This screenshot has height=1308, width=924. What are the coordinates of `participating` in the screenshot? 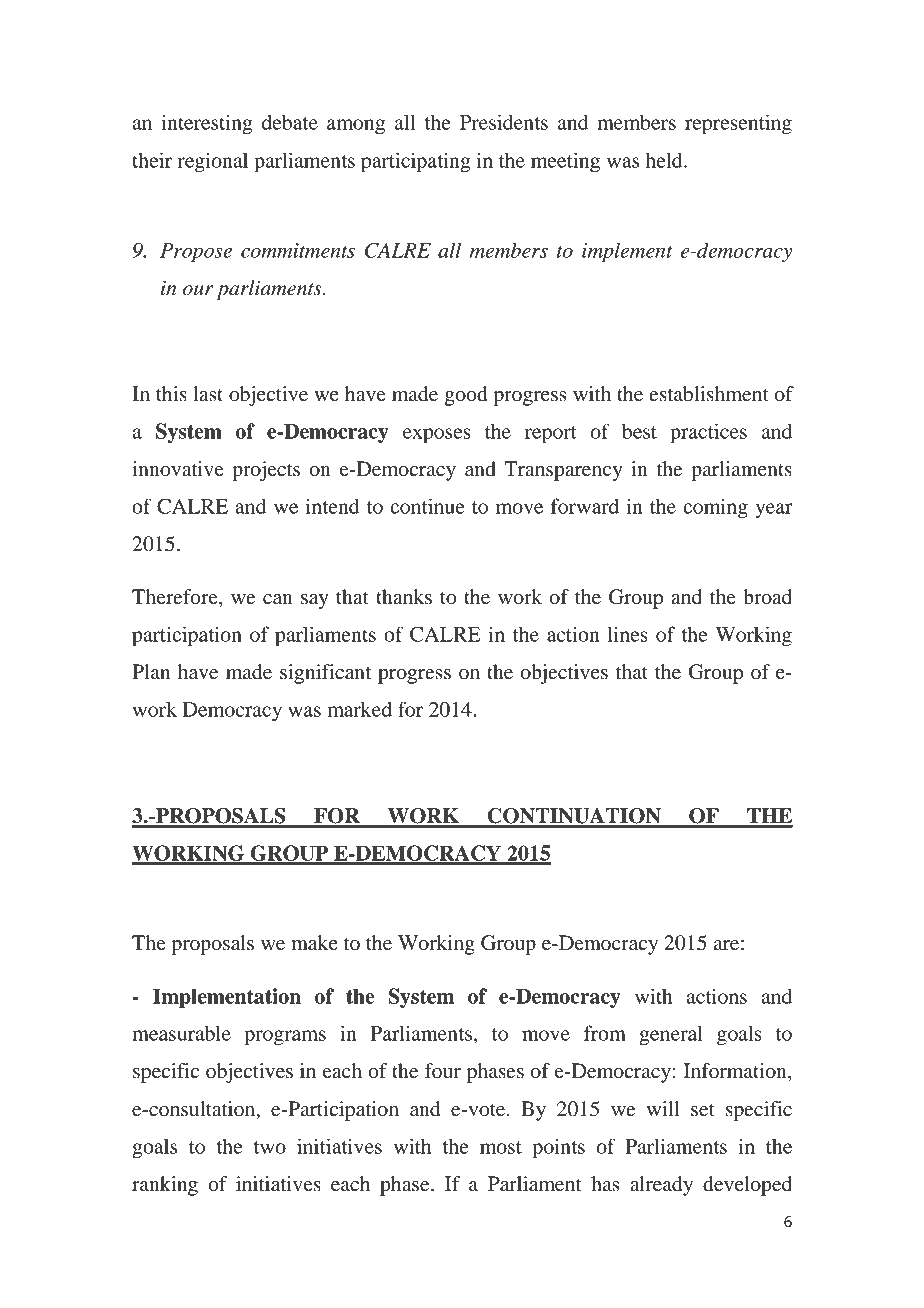 It's located at (416, 162).
